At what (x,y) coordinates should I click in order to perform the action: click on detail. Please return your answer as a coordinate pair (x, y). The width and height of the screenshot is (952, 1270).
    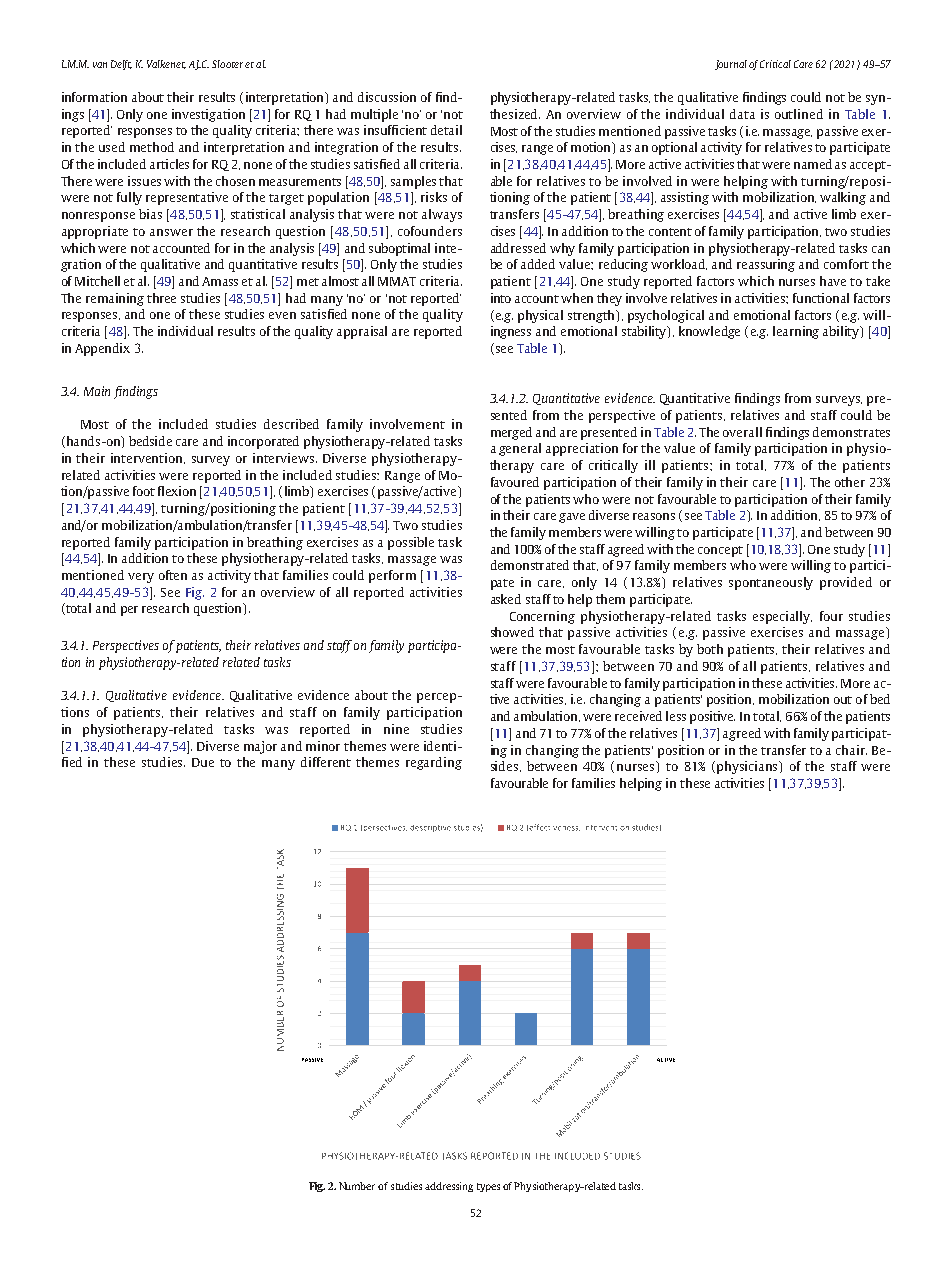
    Looking at the image, I should click on (446, 130).
